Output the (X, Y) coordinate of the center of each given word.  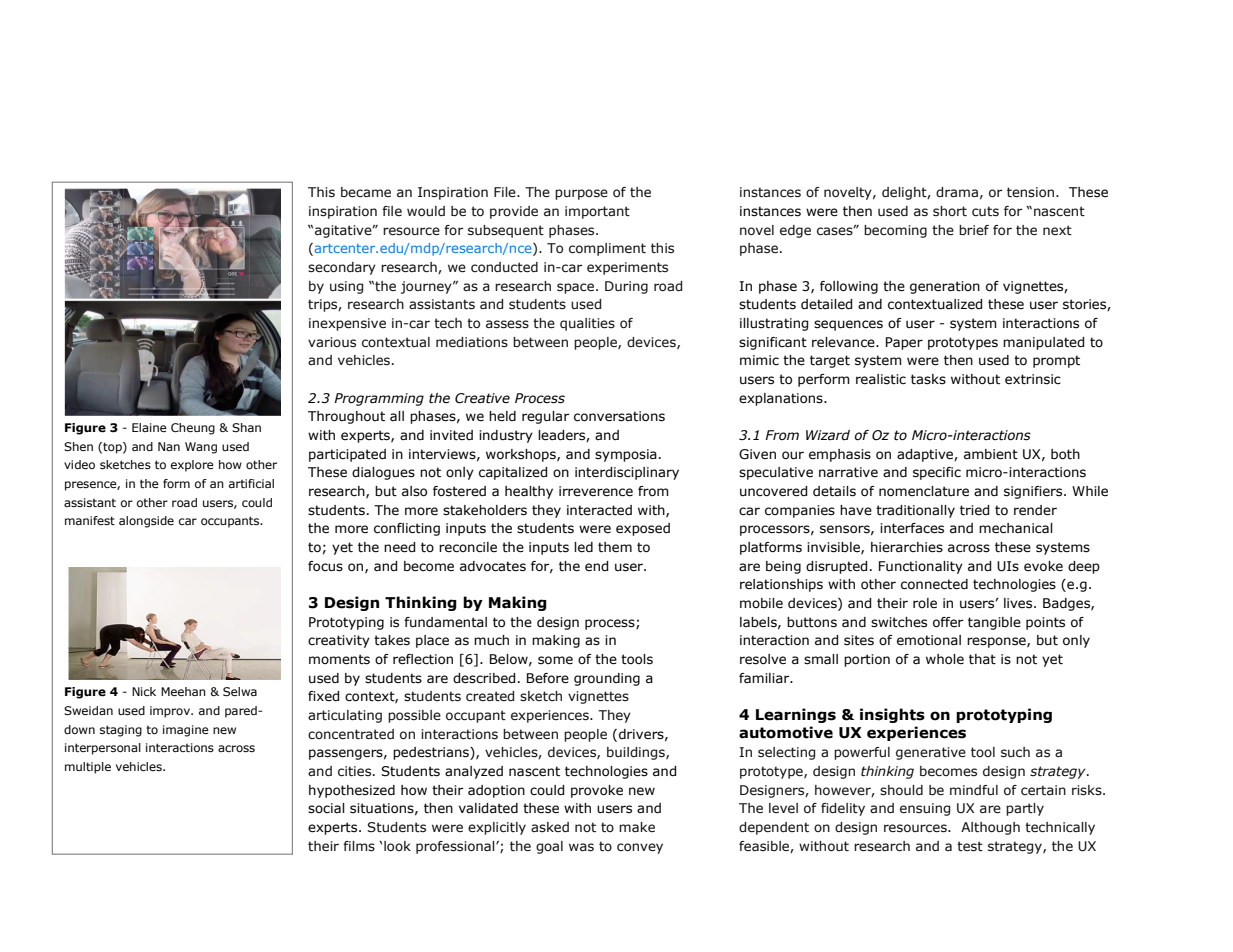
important (597, 212)
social (326, 808)
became (366, 192)
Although (990, 828)
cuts (985, 211)
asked (550, 827)
